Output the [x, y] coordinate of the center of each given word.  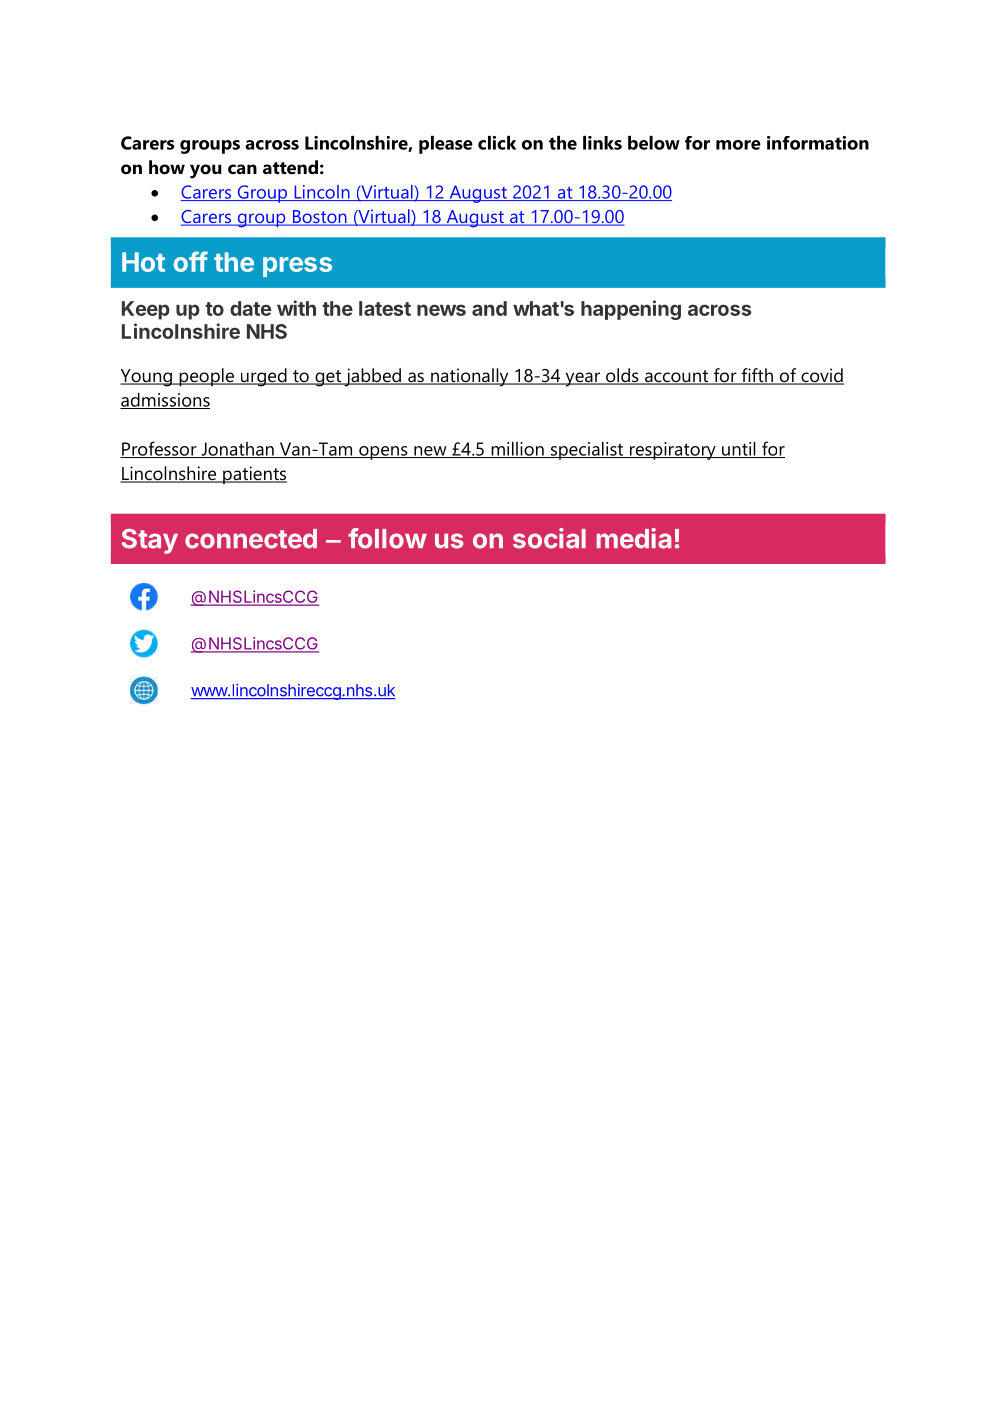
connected [251, 539]
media [634, 538]
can [242, 169]
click [497, 143]
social [549, 538]
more [738, 145]
